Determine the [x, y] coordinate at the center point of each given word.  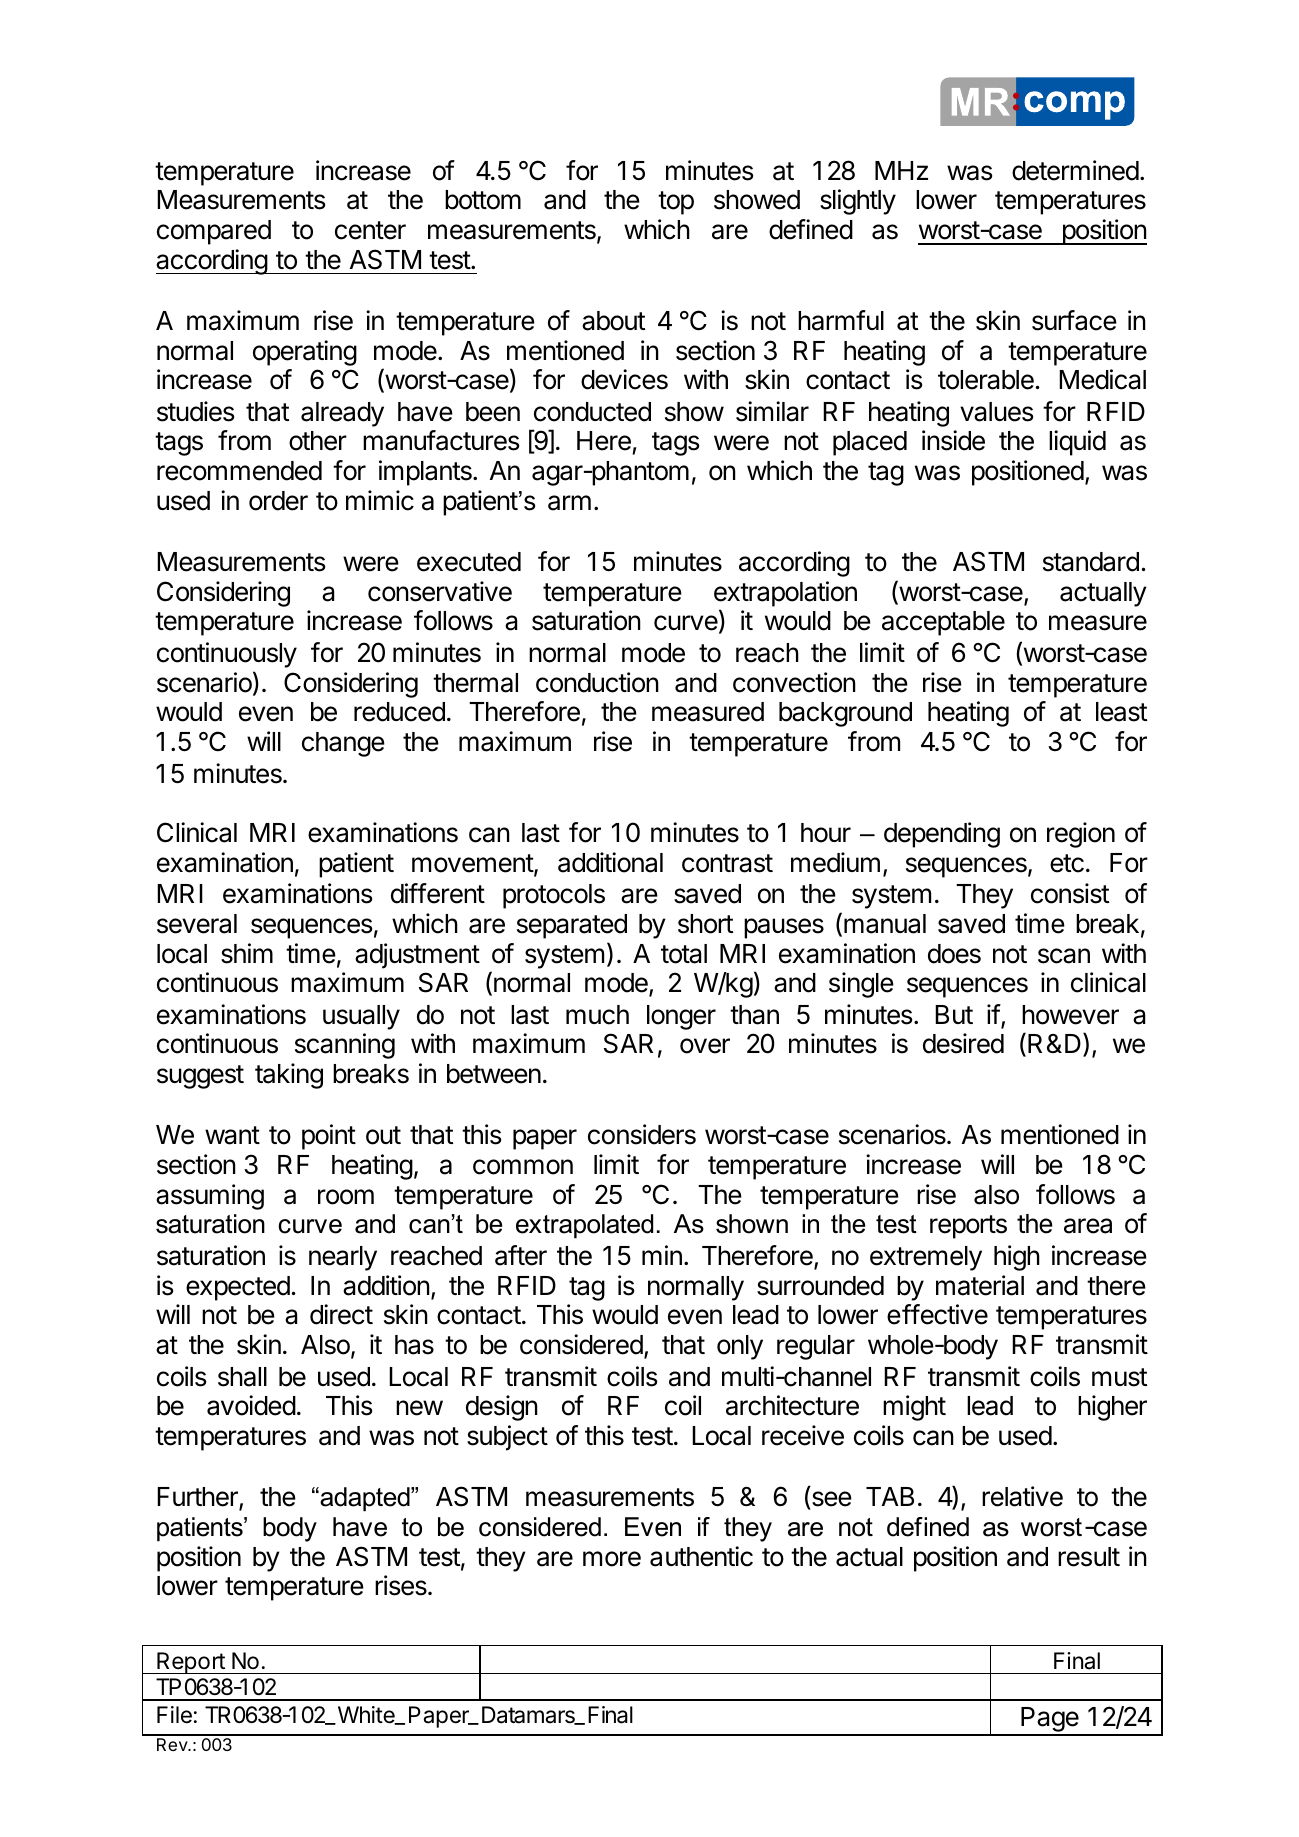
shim [247, 953]
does [954, 954]
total [684, 954]
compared [214, 232]
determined [1075, 170]
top [676, 203]
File [174, 1715]
